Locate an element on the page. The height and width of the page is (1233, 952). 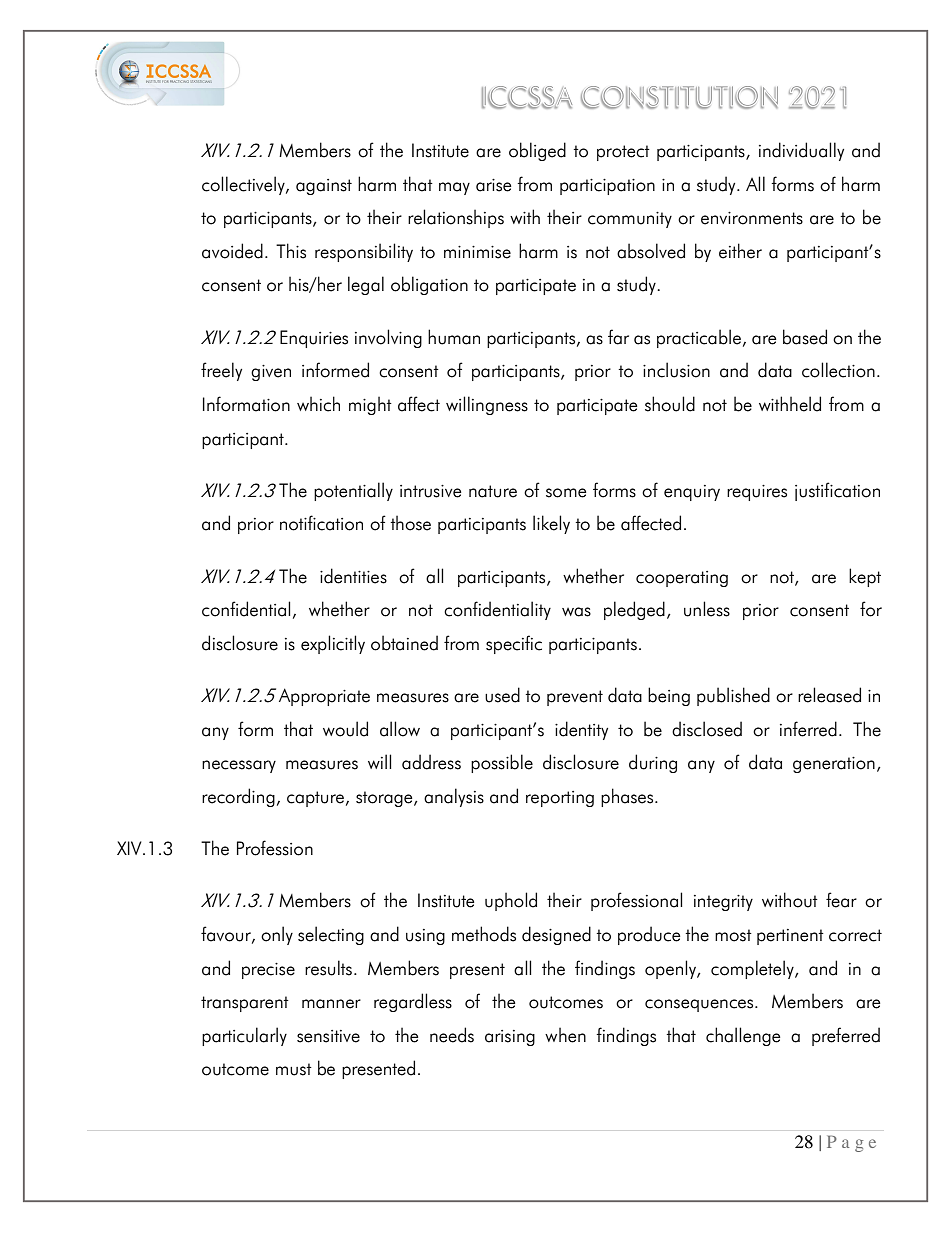
individually is located at coordinates (801, 151).
